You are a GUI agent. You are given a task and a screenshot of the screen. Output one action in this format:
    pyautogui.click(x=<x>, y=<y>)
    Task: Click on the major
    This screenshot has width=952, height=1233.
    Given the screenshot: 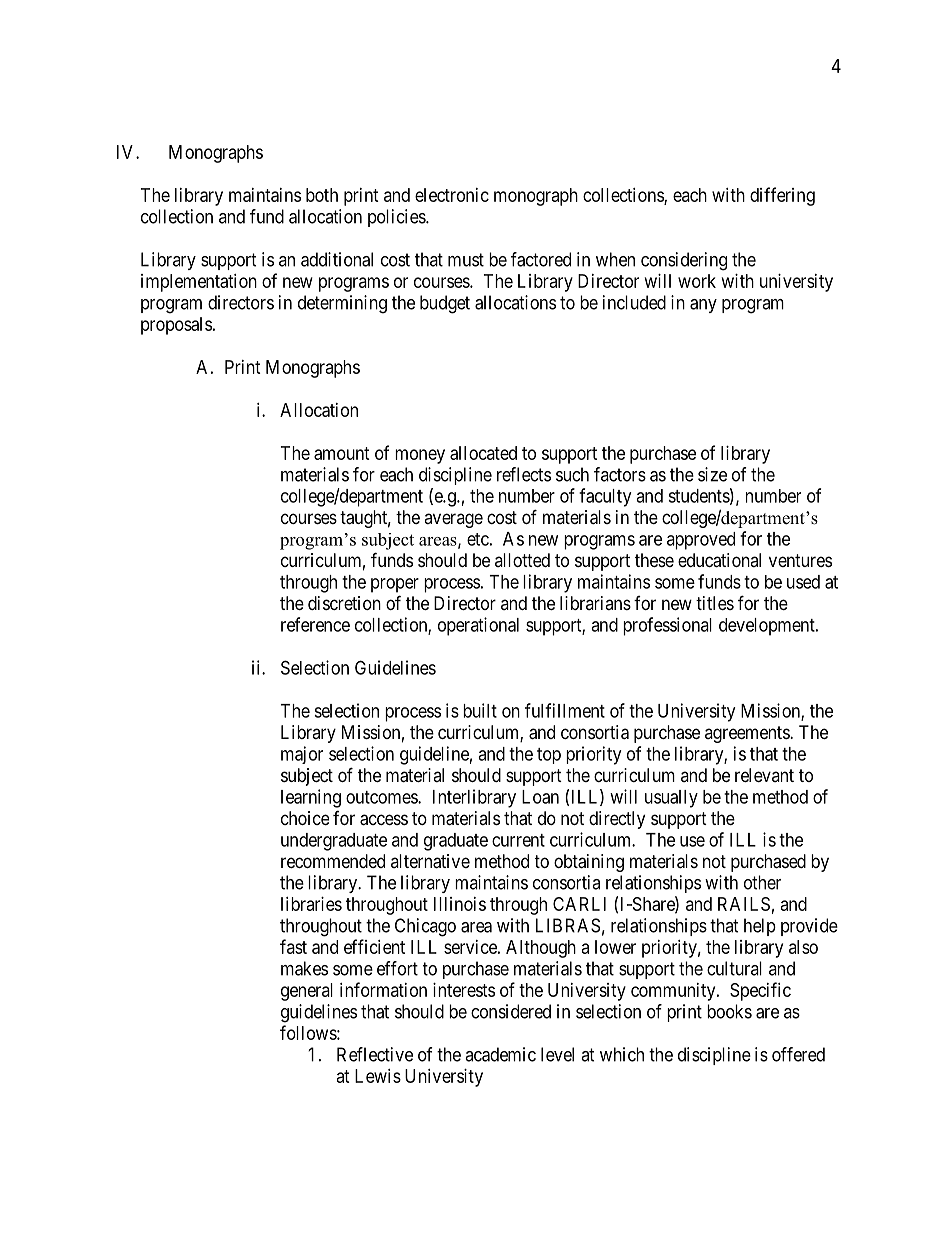 What is the action you would take?
    pyautogui.click(x=302, y=755)
